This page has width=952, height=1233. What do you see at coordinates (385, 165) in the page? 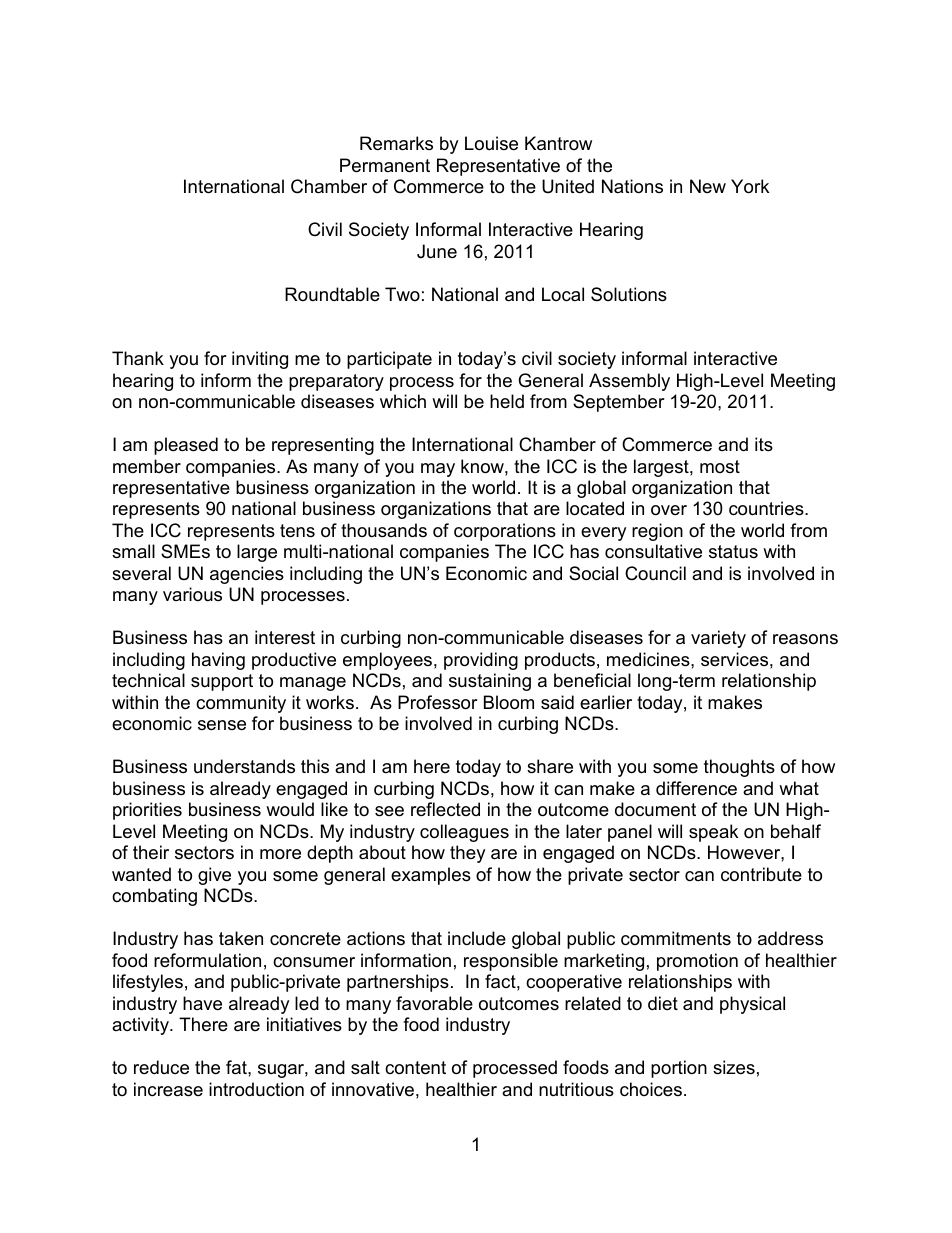
I see `Permanent` at bounding box center [385, 165].
